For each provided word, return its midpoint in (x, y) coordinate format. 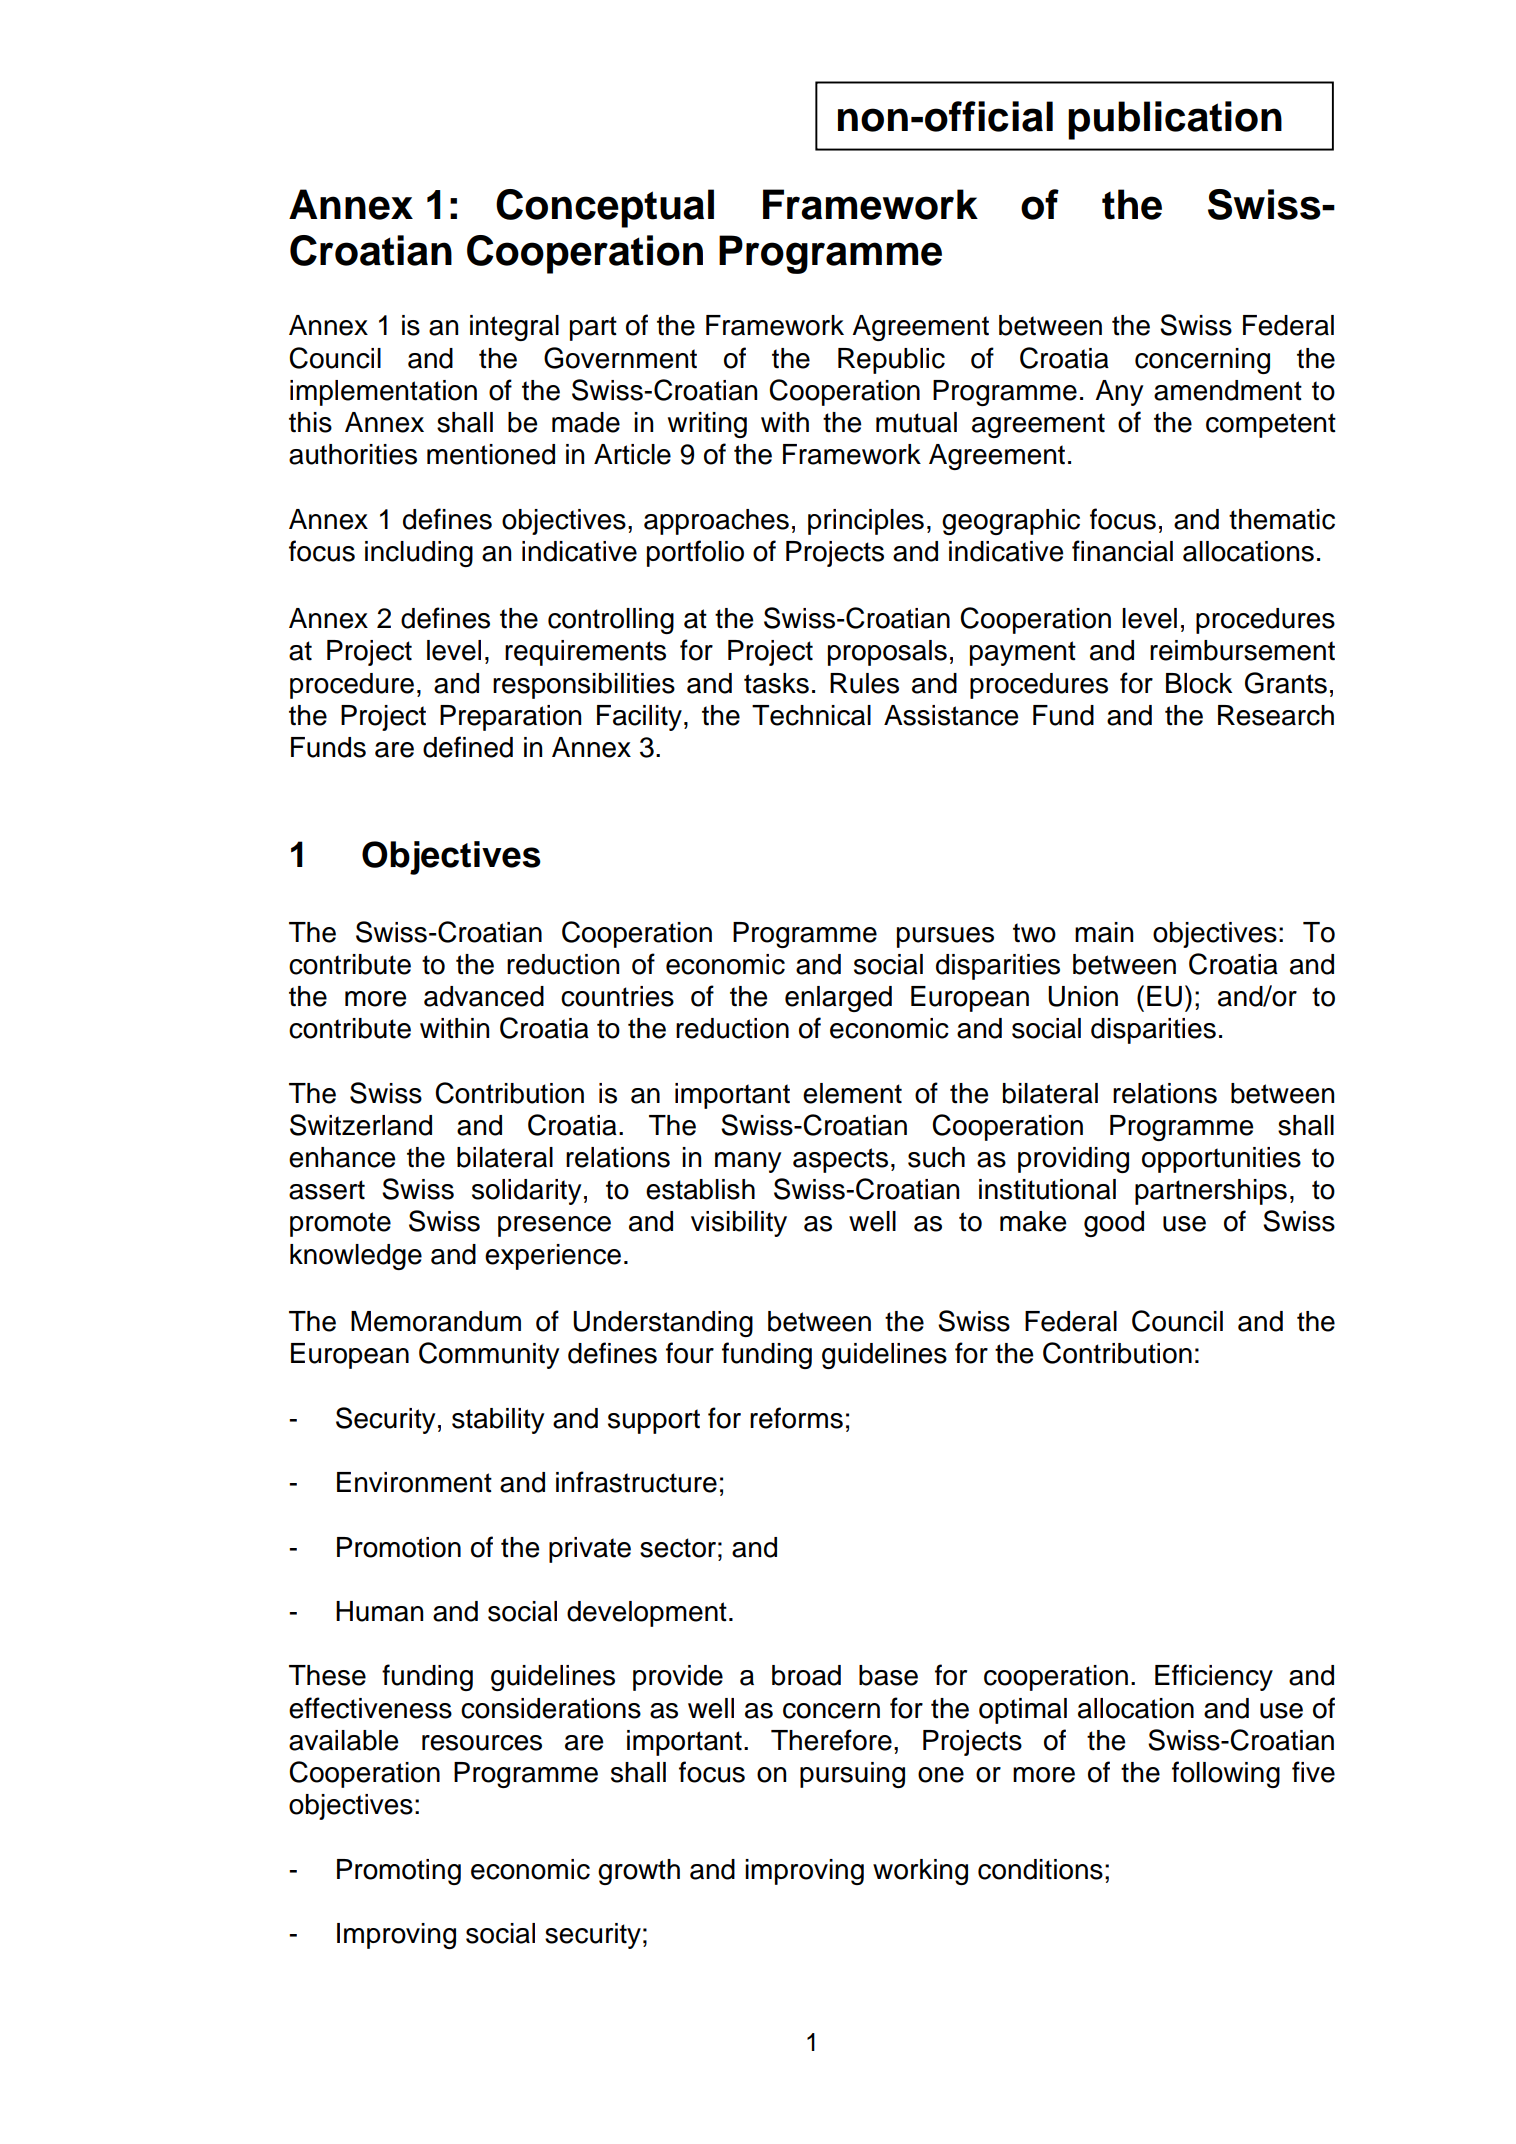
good (1114, 1224)
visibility (739, 1224)
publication (1175, 120)
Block (1199, 683)
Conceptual (605, 208)
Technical (811, 715)
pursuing (852, 1775)
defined (468, 747)
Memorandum (436, 1321)
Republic (891, 361)
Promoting (399, 1872)
